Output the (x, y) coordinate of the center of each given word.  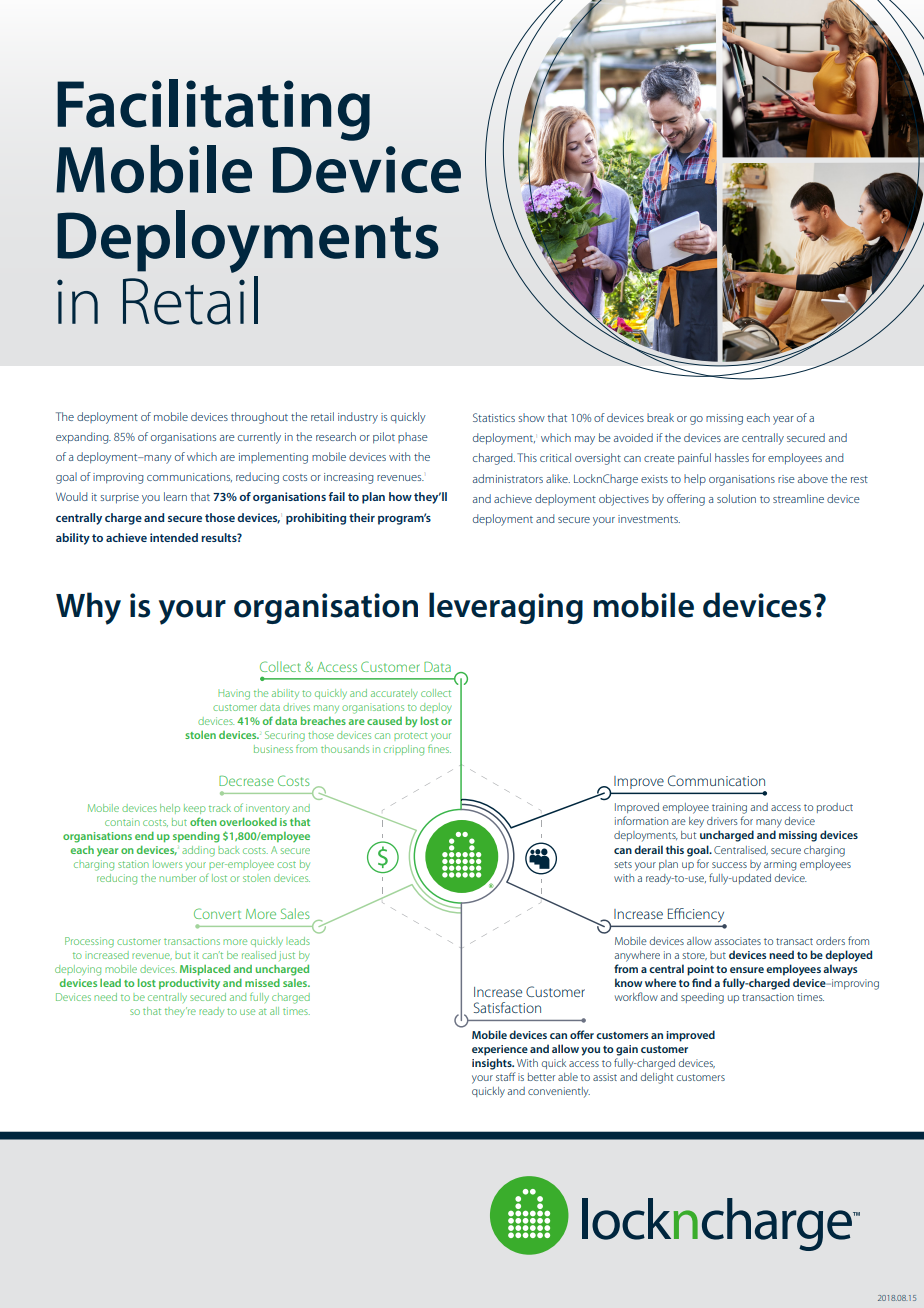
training (729, 808)
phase (413, 437)
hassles (732, 457)
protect (411, 737)
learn (175, 496)
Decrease (246, 781)
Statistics (494, 417)
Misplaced (205, 970)
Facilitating (213, 110)
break (660, 417)
